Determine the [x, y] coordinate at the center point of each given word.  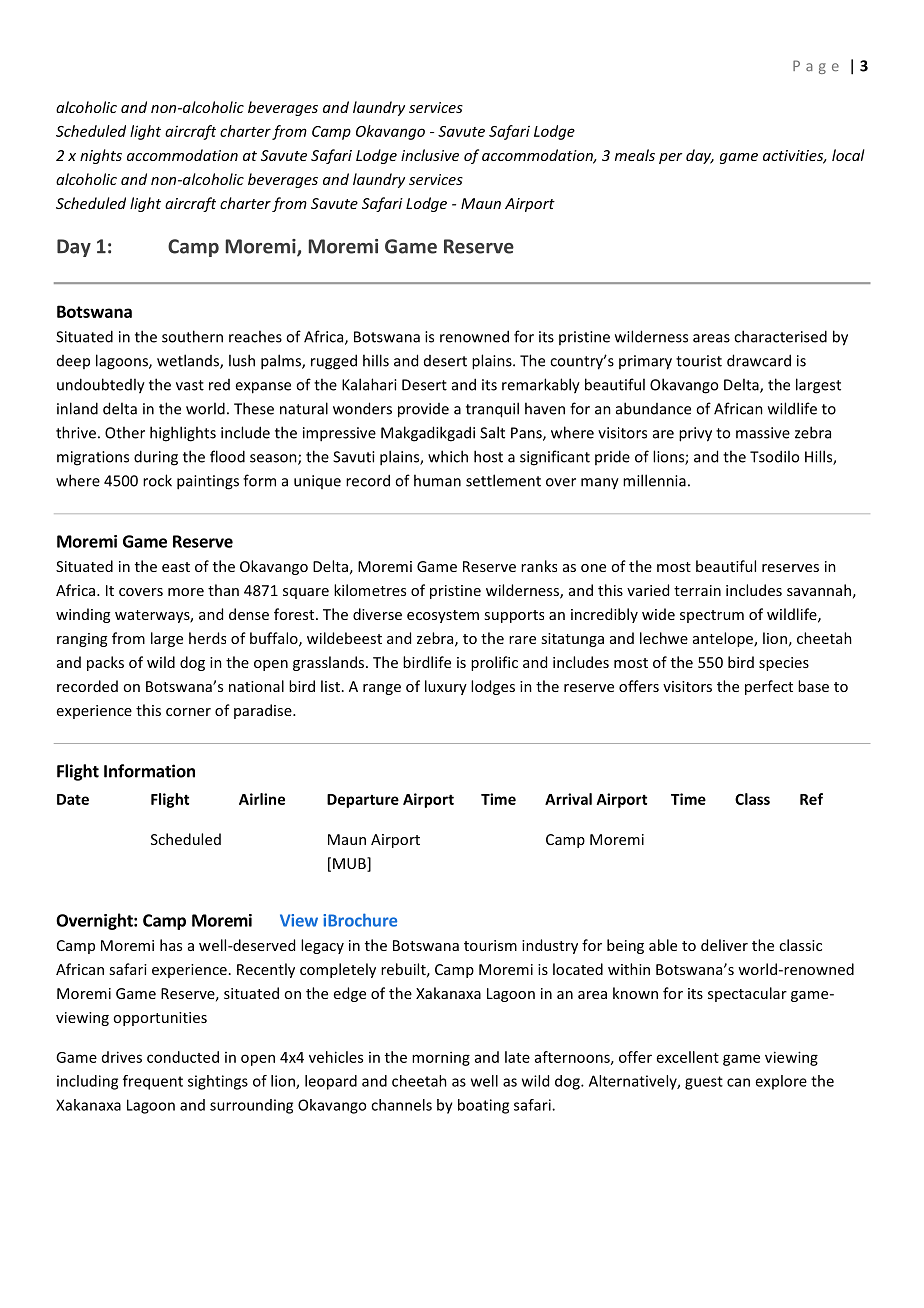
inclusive [430, 155]
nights [101, 156]
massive [763, 433]
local [848, 155]
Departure [363, 801]
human [437, 480]
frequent [153, 1082]
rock [157, 480]
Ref [811, 799]
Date [73, 799]
